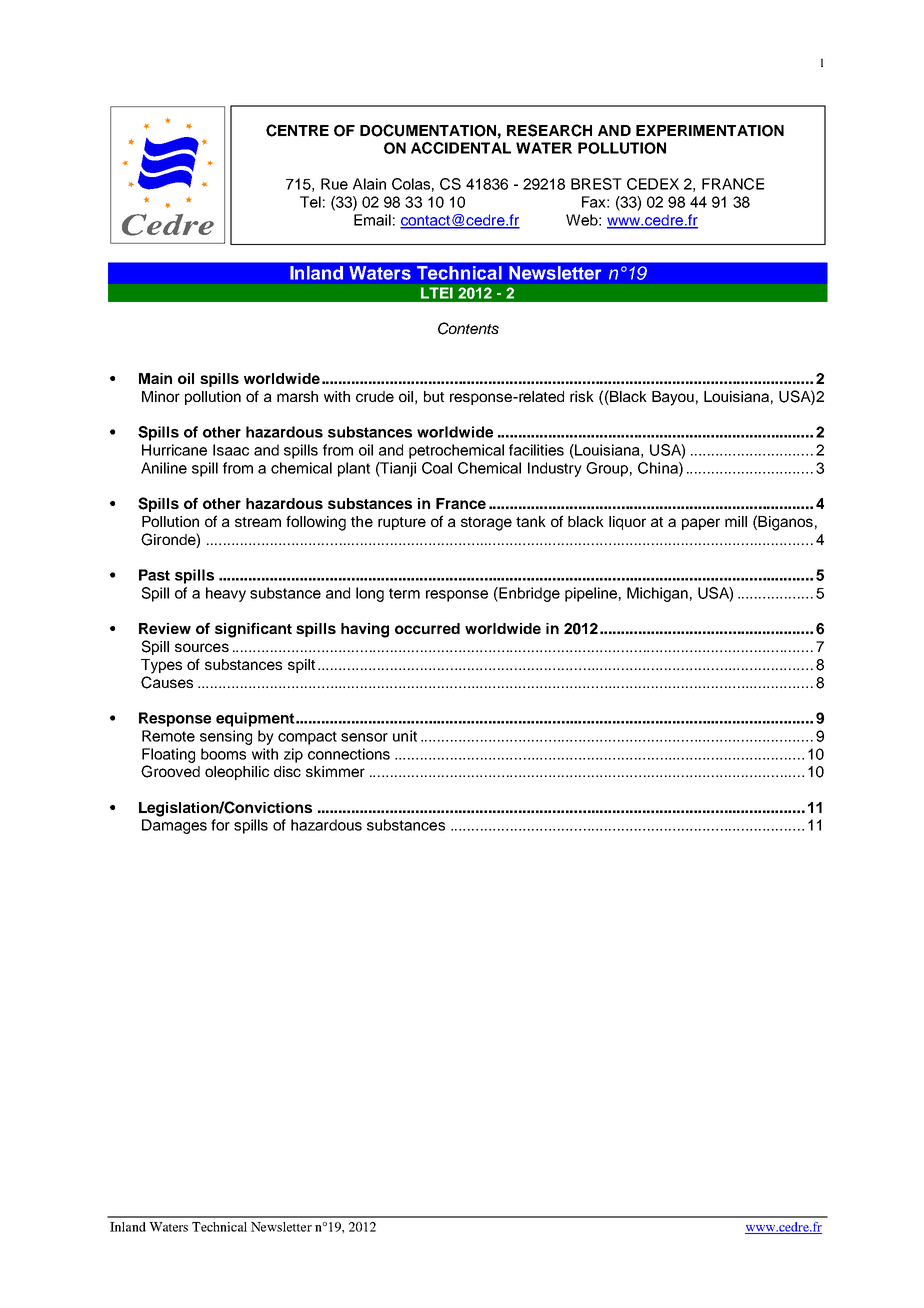 This screenshot has height=1308, width=924. What do you see at coordinates (657, 594) in the screenshot?
I see `Michigan` at bounding box center [657, 594].
